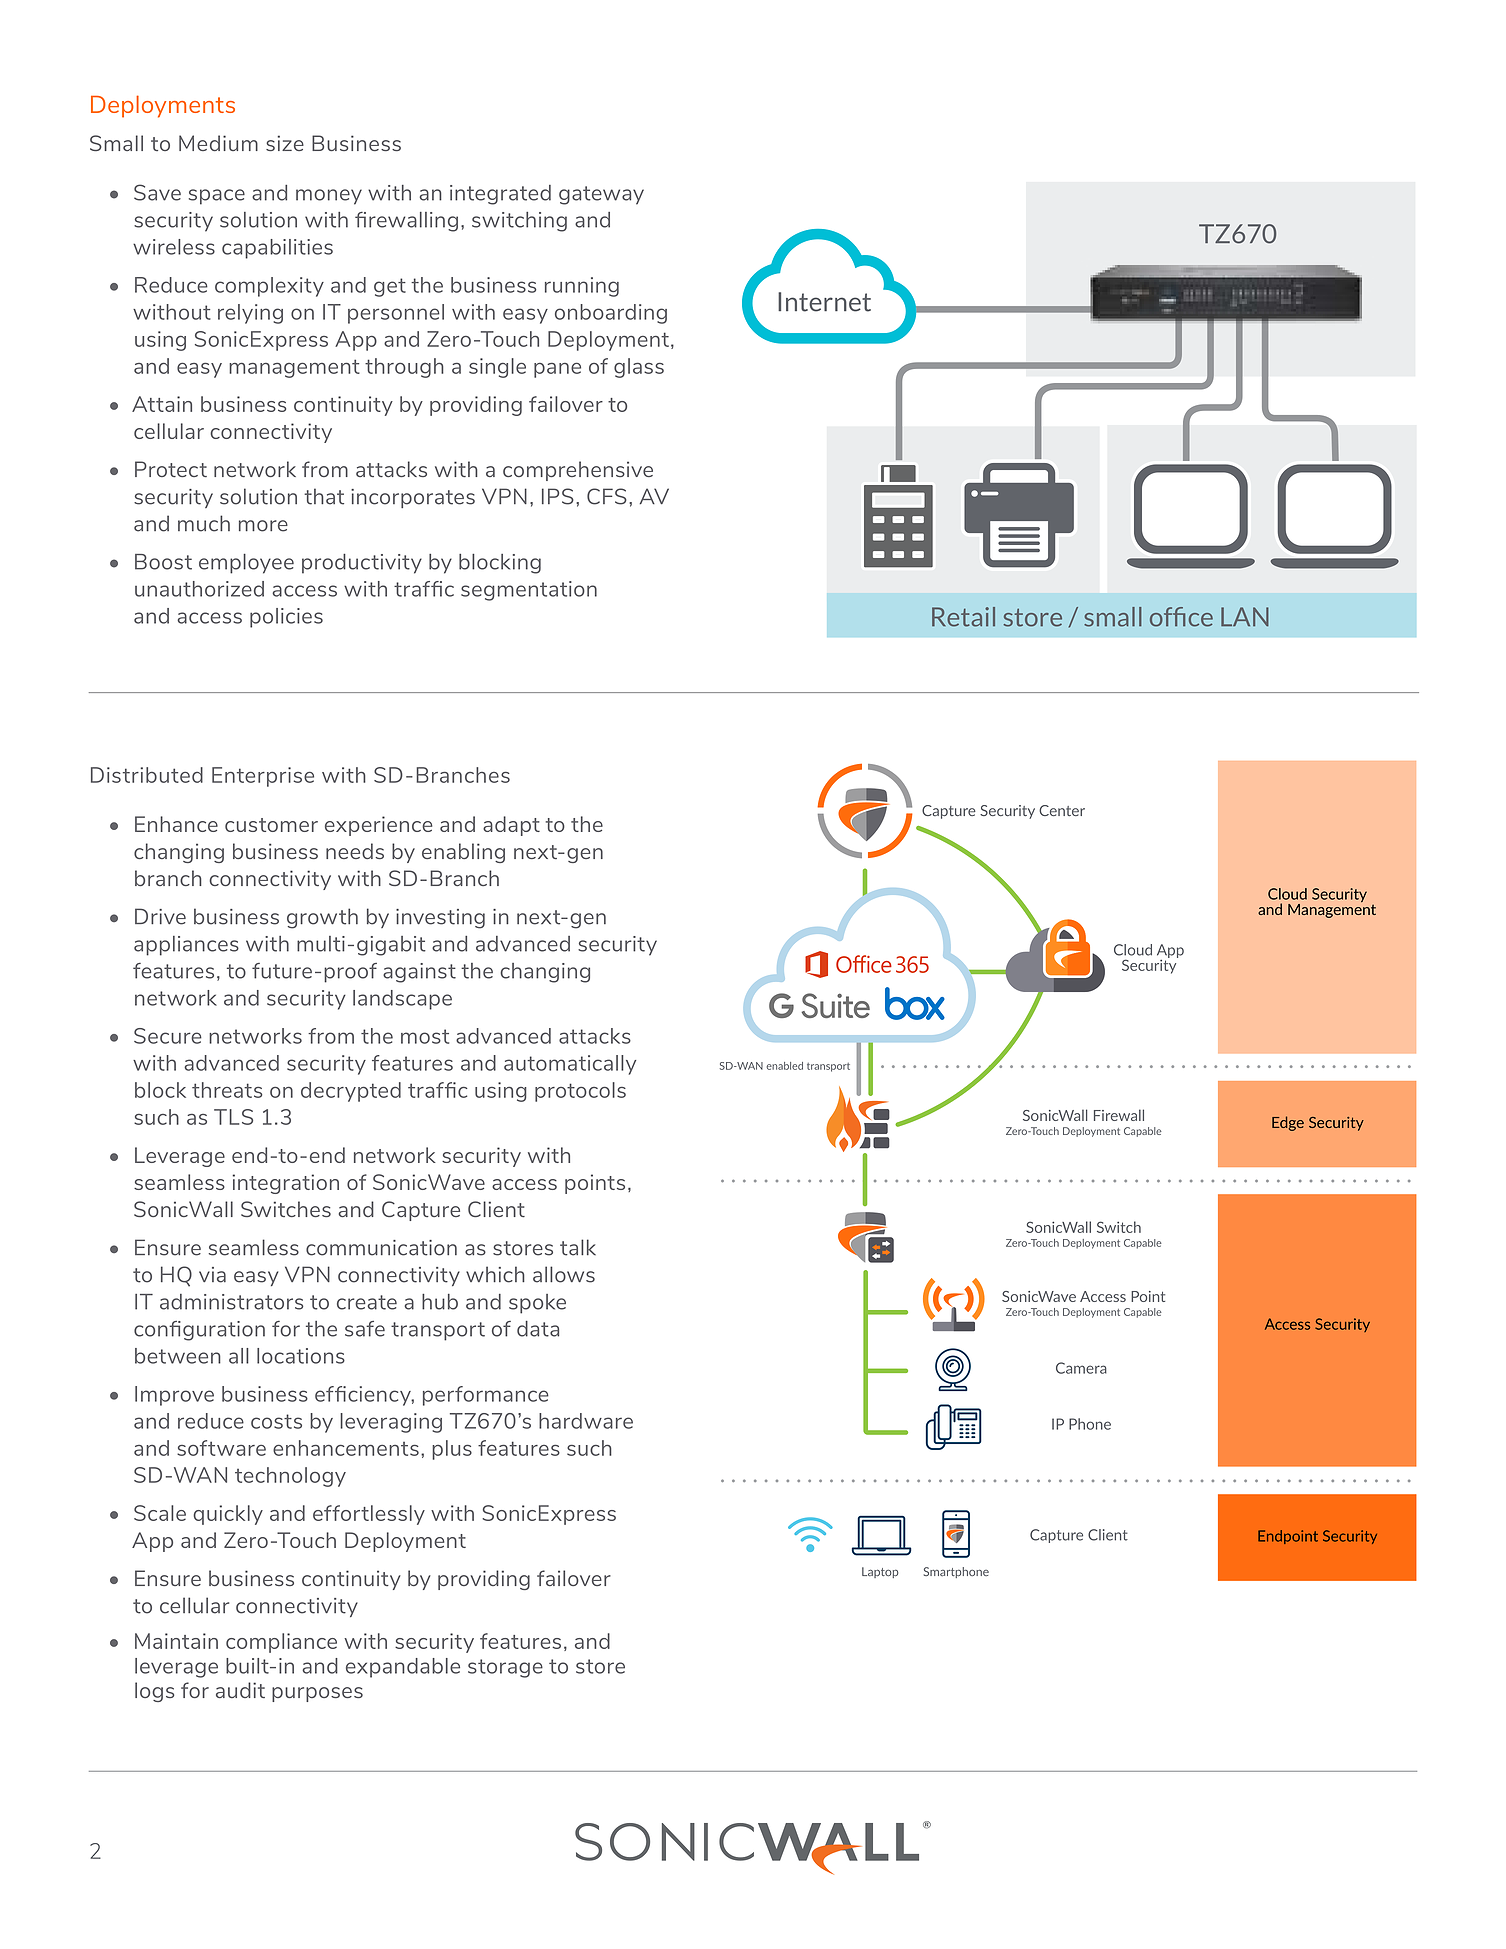 The height and width of the screenshot is (1949, 1506). What do you see at coordinates (281, 1643) in the screenshot?
I see `compliance` at bounding box center [281, 1643].
